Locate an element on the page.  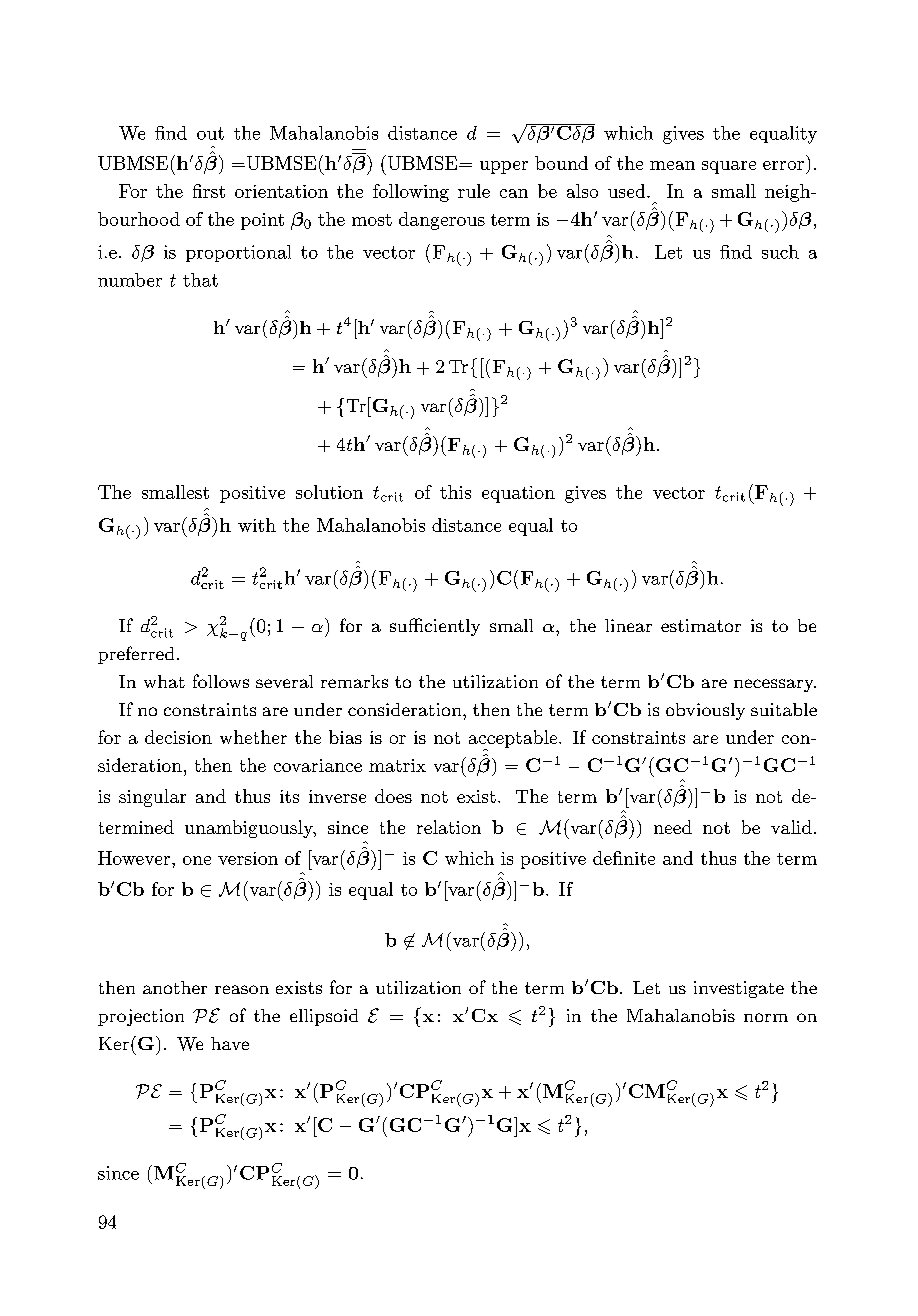
dangerous is located at coordinates (442, 221).
